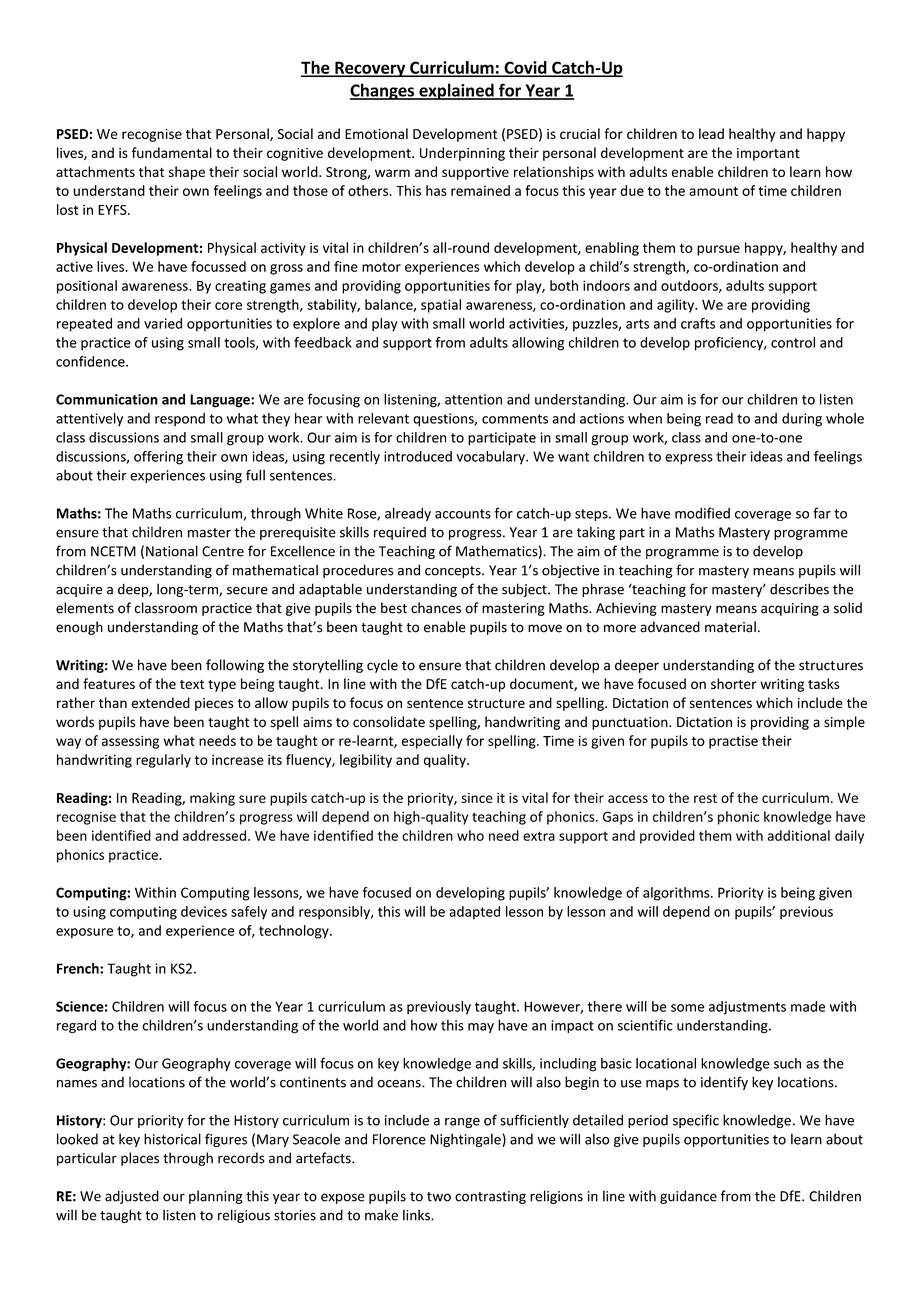  Describe the element at coordinates (711, 133) in the screenshot. I see `lead` at that location.
